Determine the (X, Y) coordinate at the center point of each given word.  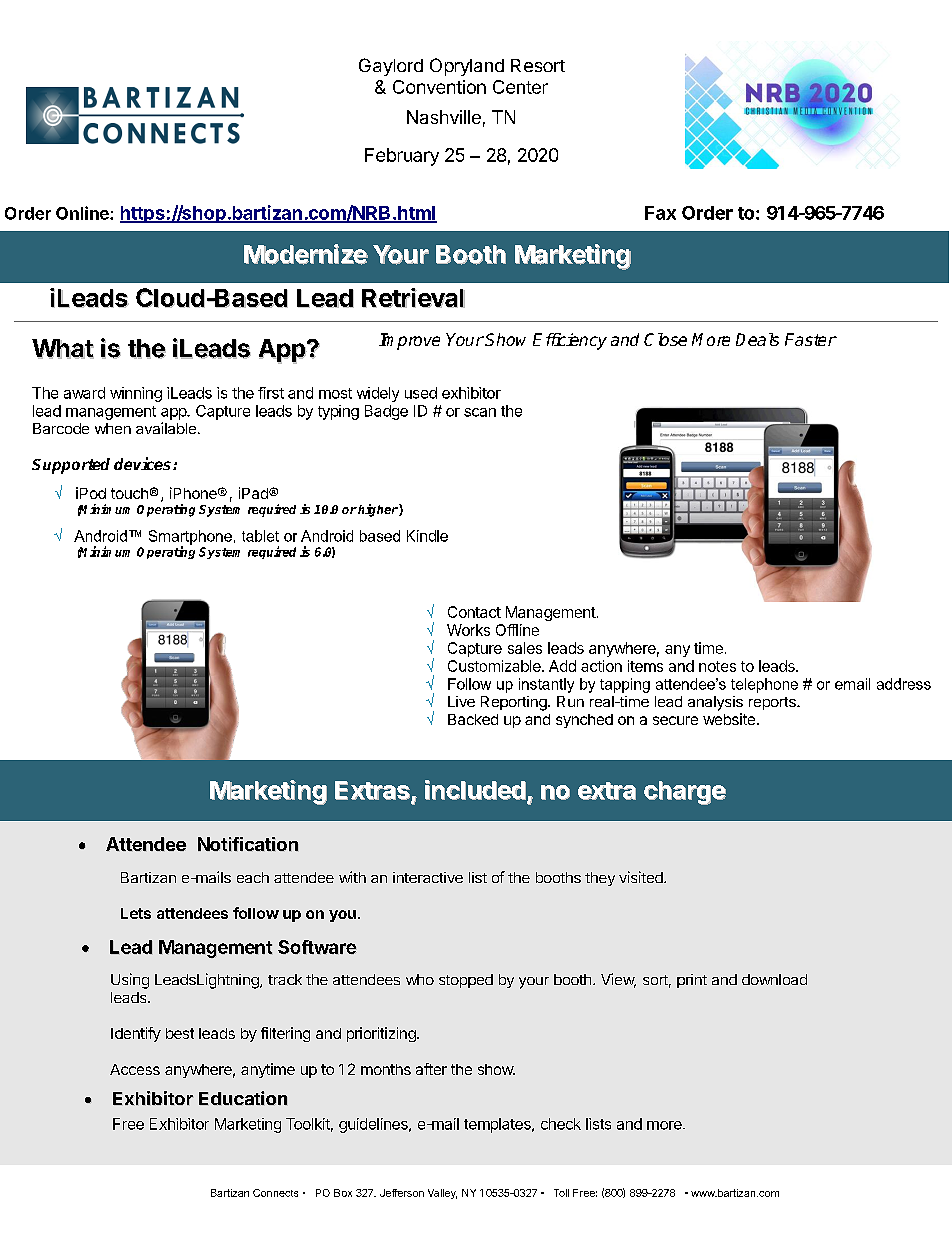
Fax (660, 213)
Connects (275, 1193)
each (253, 877)
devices (144, 463)
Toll (561, 1193)
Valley (442, 1194)
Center (520, 87)
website (729, 719)
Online (83, 213)
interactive (428, 877)
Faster (811, 339)
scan (480, 412)
